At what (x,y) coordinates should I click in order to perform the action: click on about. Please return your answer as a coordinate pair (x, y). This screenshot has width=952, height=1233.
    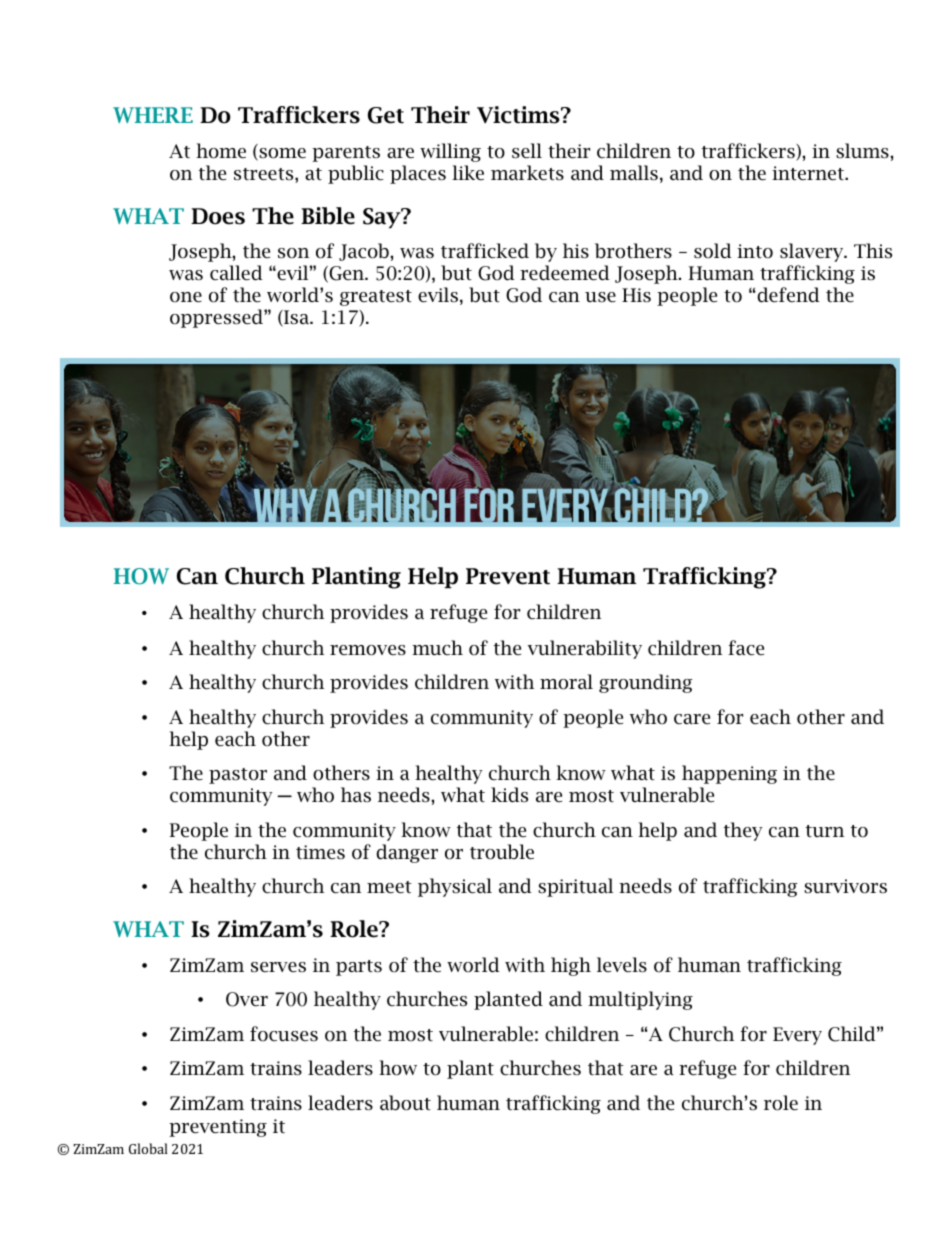
    Looking at the image, I should click on (405, 1103).
